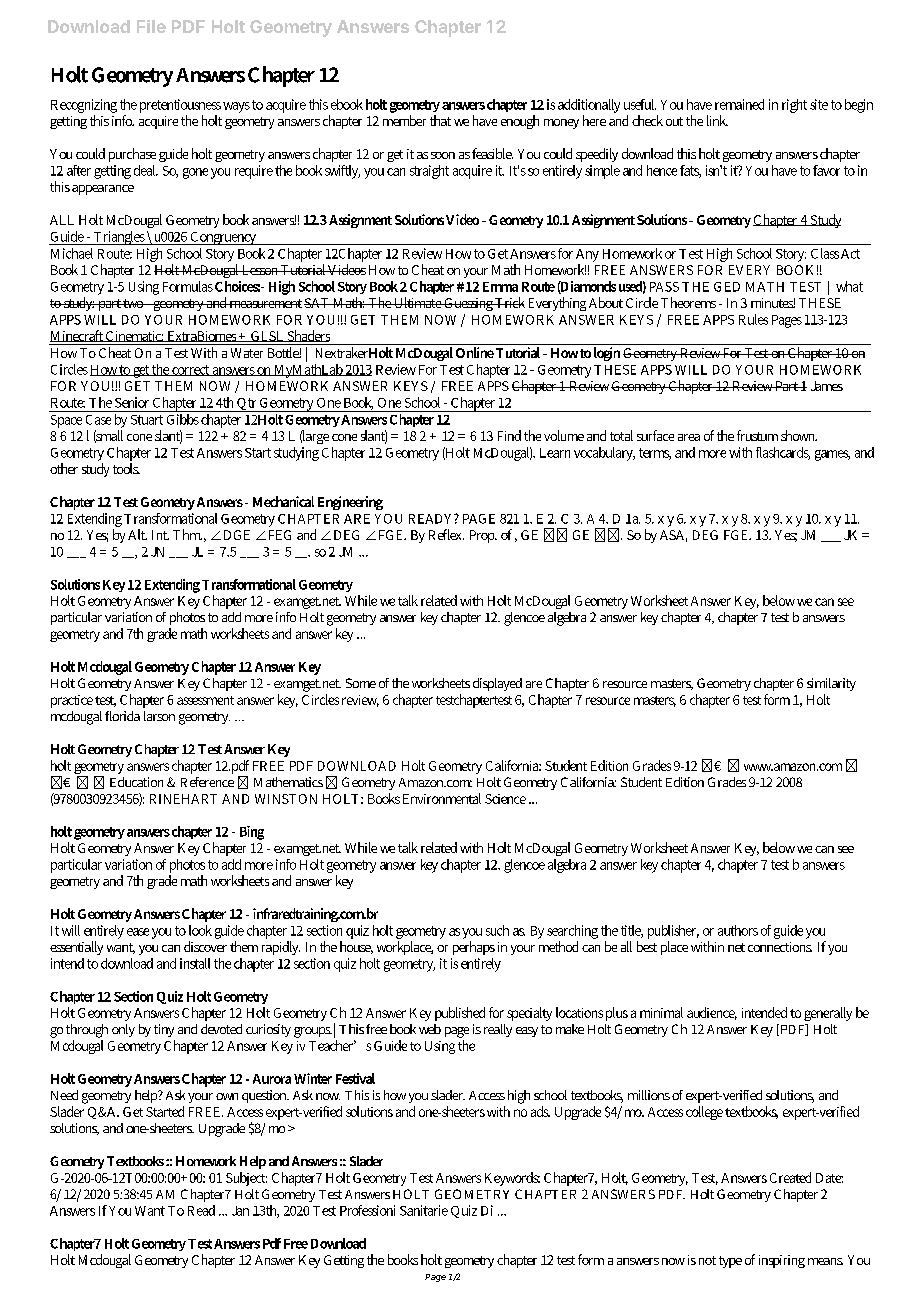 The height and width of the screenshot is (1308, 924). What do you see at coordinates (739, 104) in the screenshot?
I see `remained` at bounding box center [739, 104].
